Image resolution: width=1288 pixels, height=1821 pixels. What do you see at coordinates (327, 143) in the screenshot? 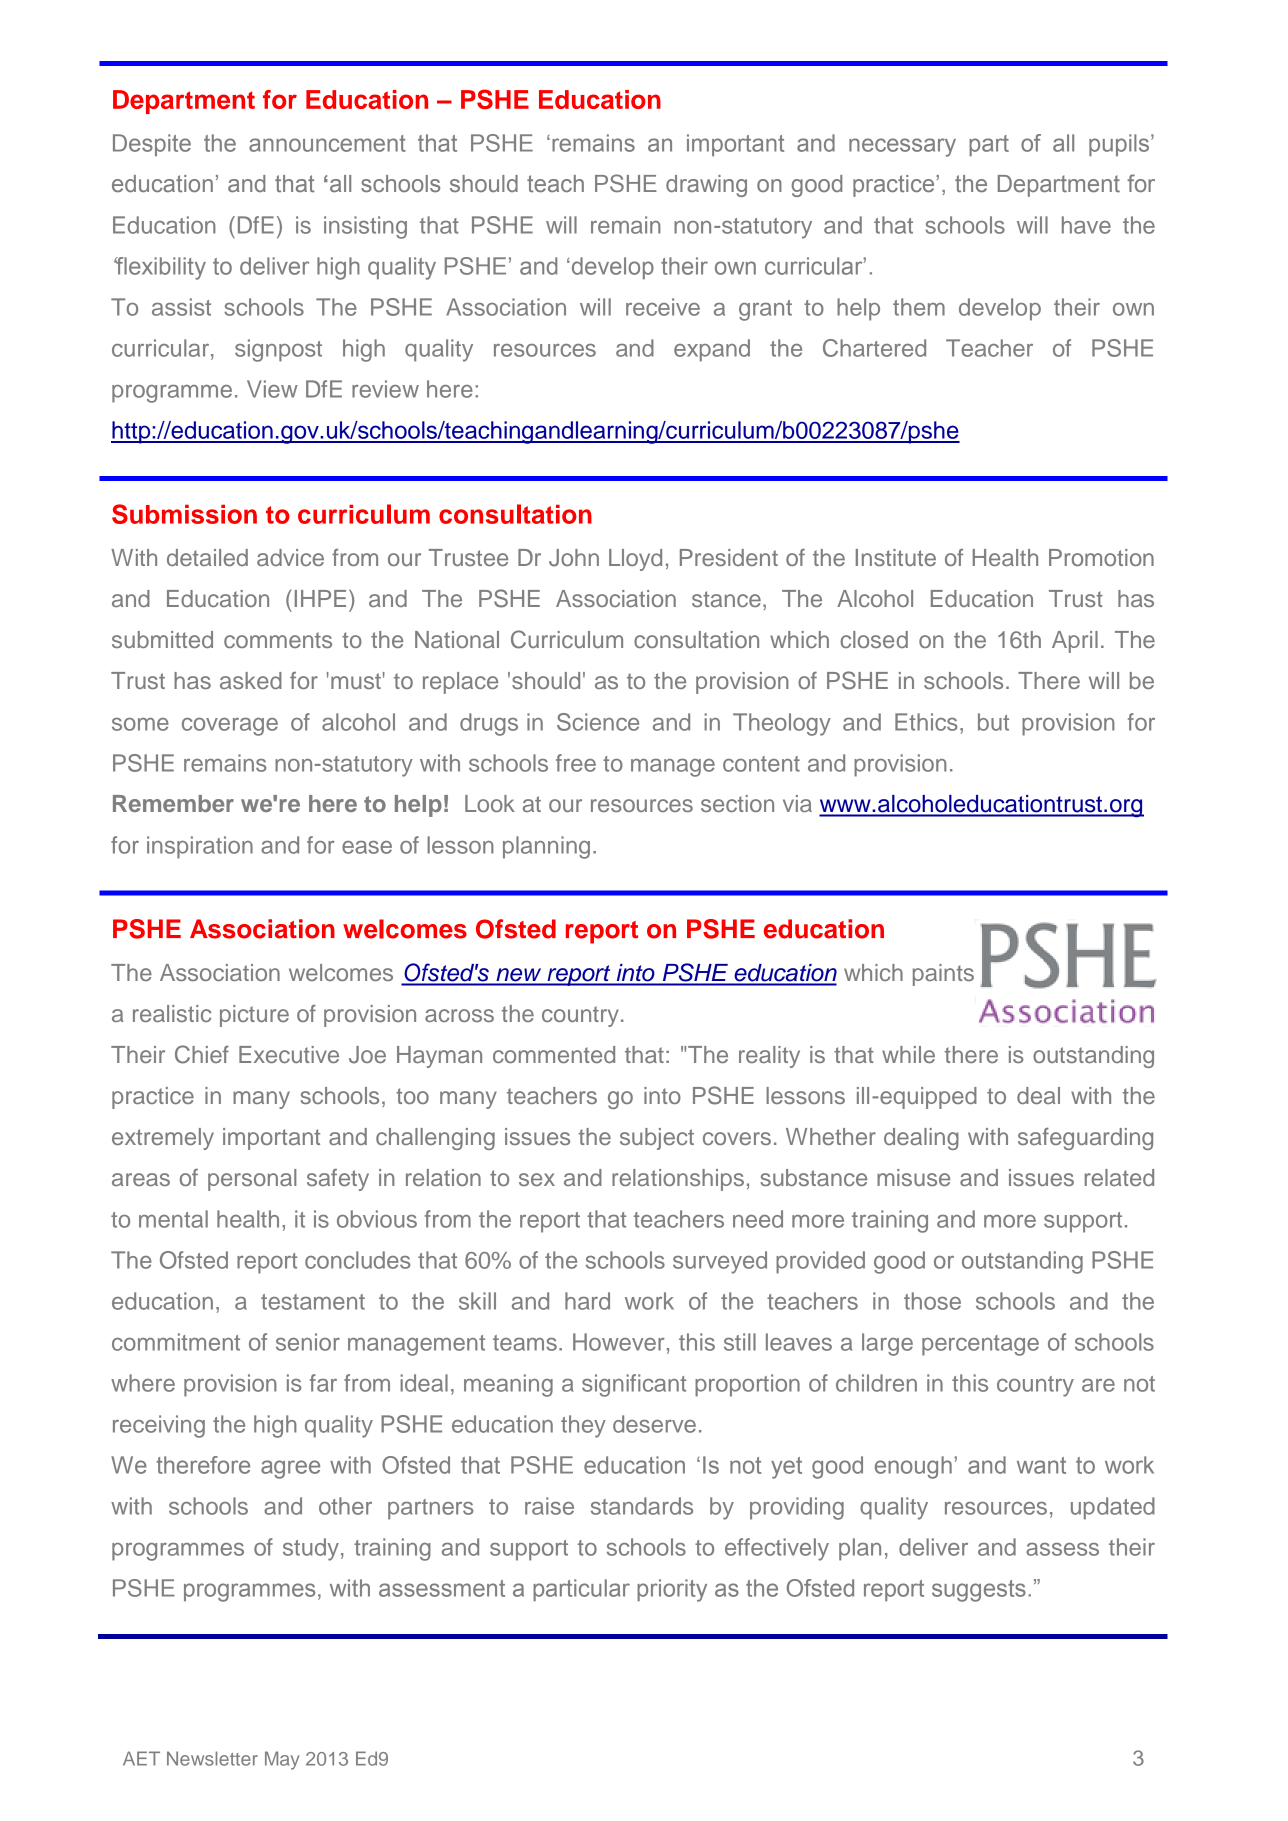
I see `announcement` at bounding box center [327, 143].
